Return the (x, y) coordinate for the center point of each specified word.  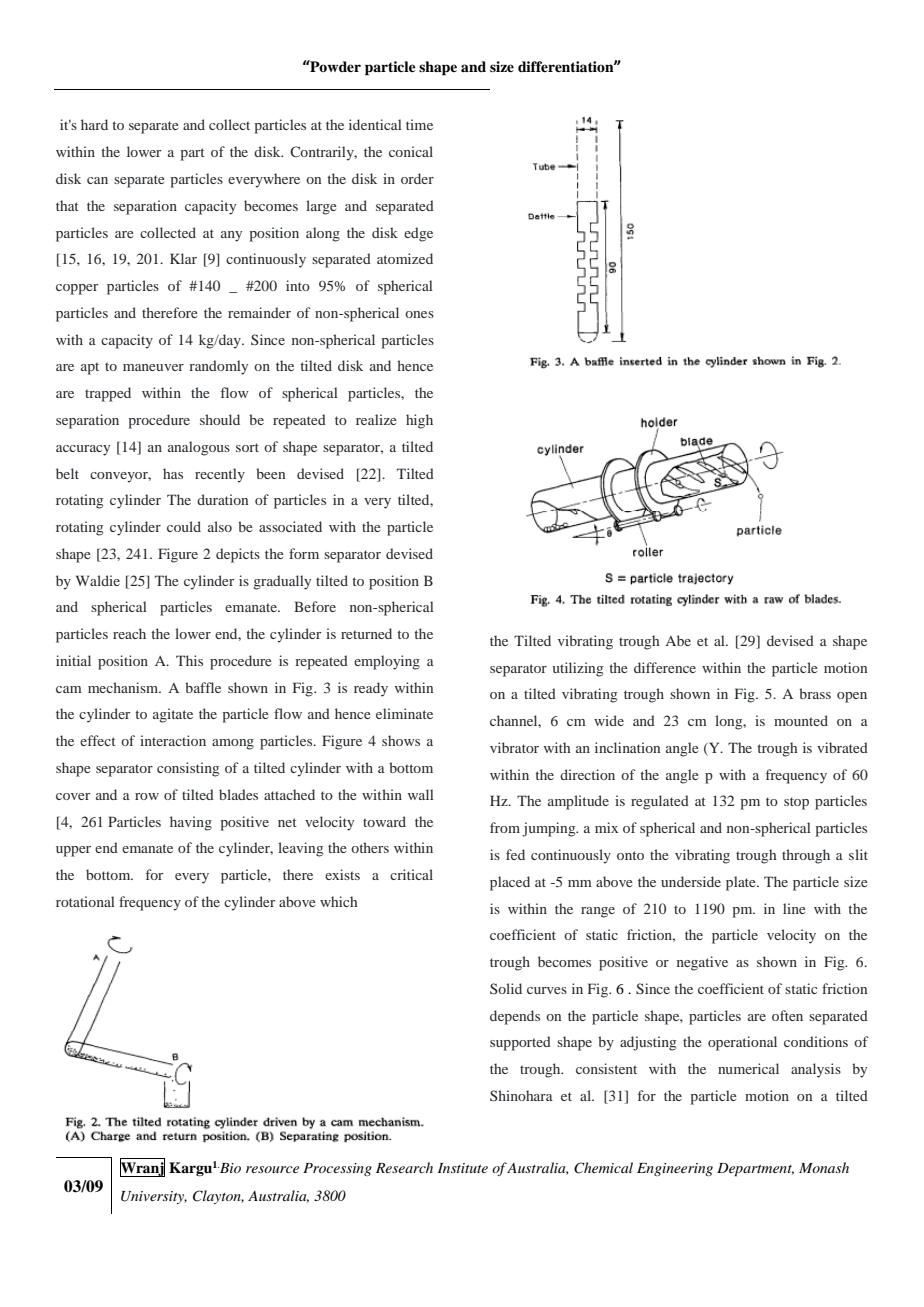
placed (510, 883)
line (794, 908)
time (419, 124)
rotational (85, 901)
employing (387, 662)
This (189, 660)
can (97, 180)
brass (815, 693)
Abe (678, 640)
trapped (108, 394)
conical (411, 151)
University (154, 1197)
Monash (824, 1167)
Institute (463, 1168)
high (419, 421)
